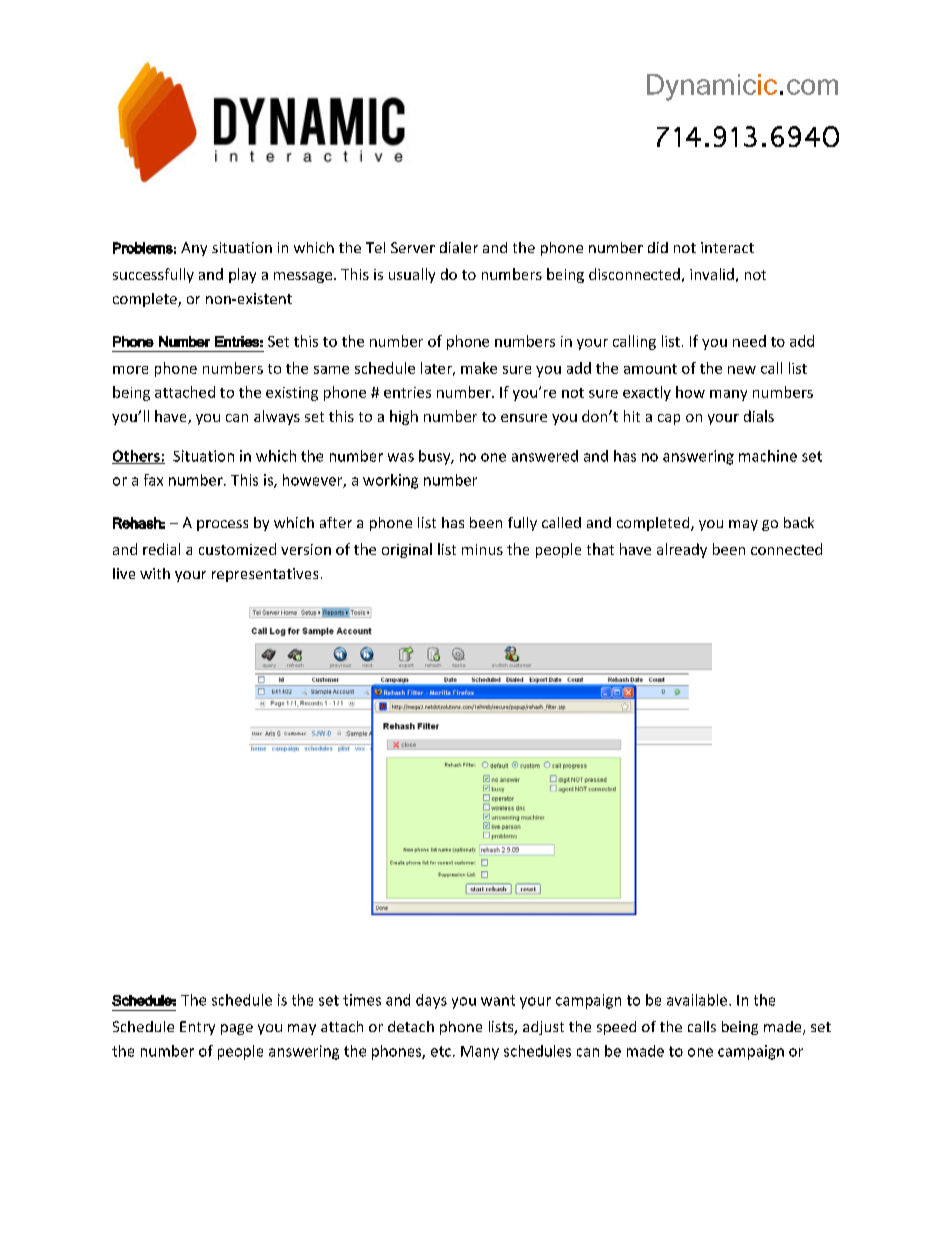 The image size is (952, 1233). I want to click on with, so click(155, 573).
